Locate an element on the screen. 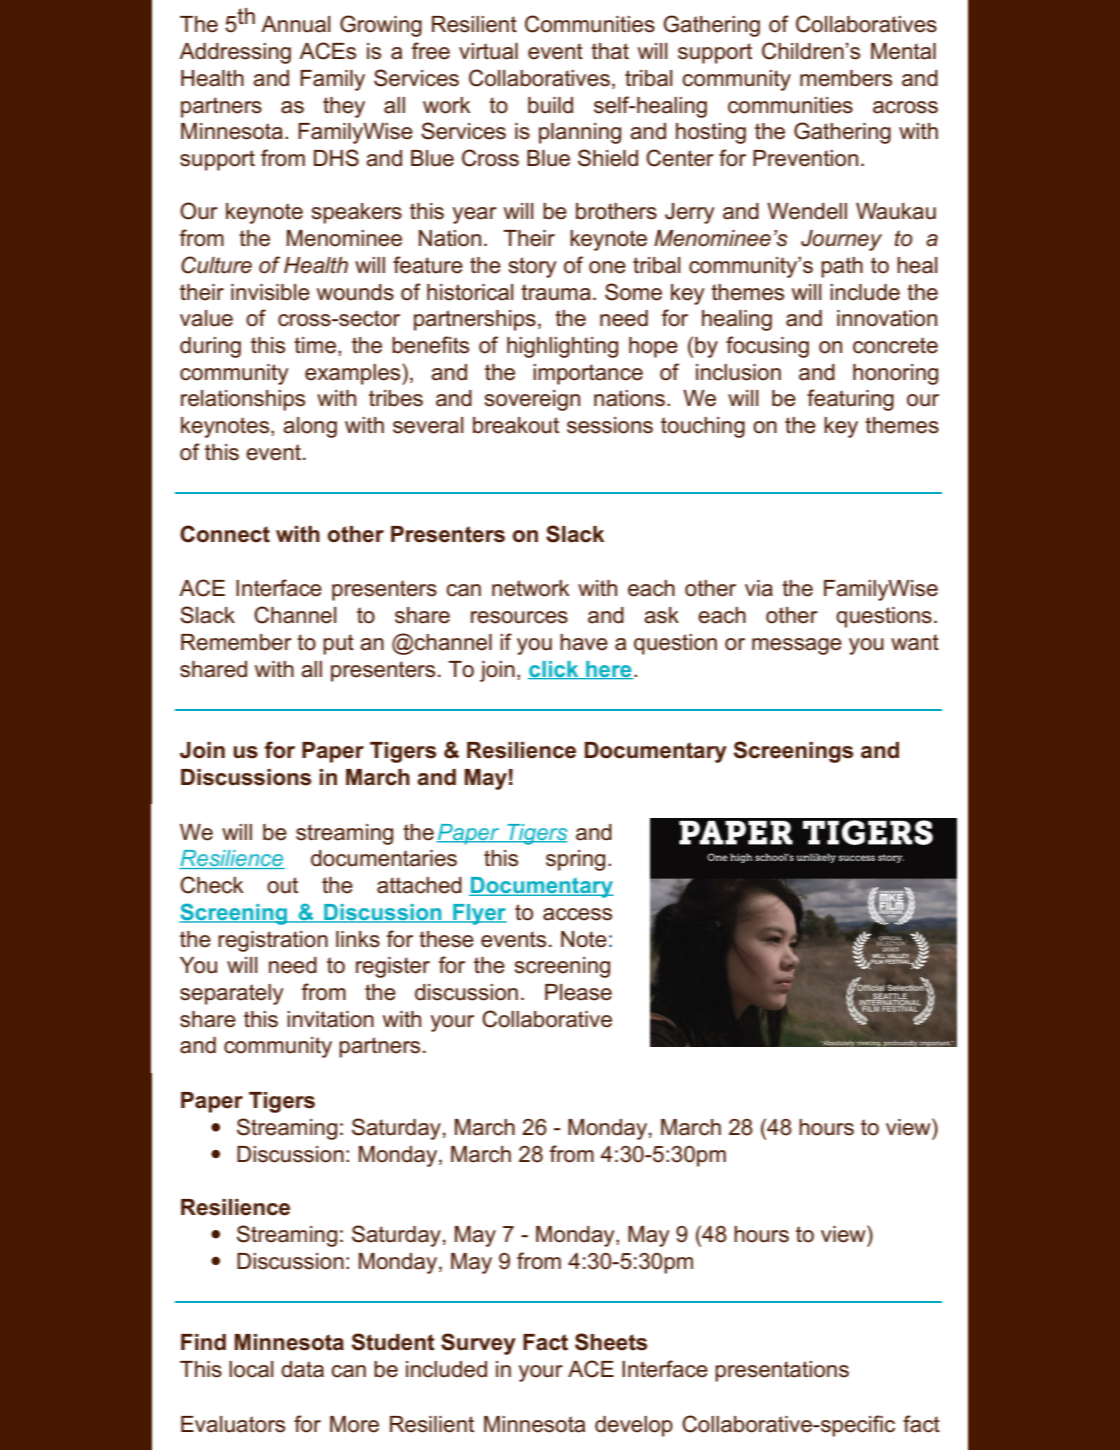 This screenshot has width=1120, height=1450. data is located at coordinates (302, 1369).
